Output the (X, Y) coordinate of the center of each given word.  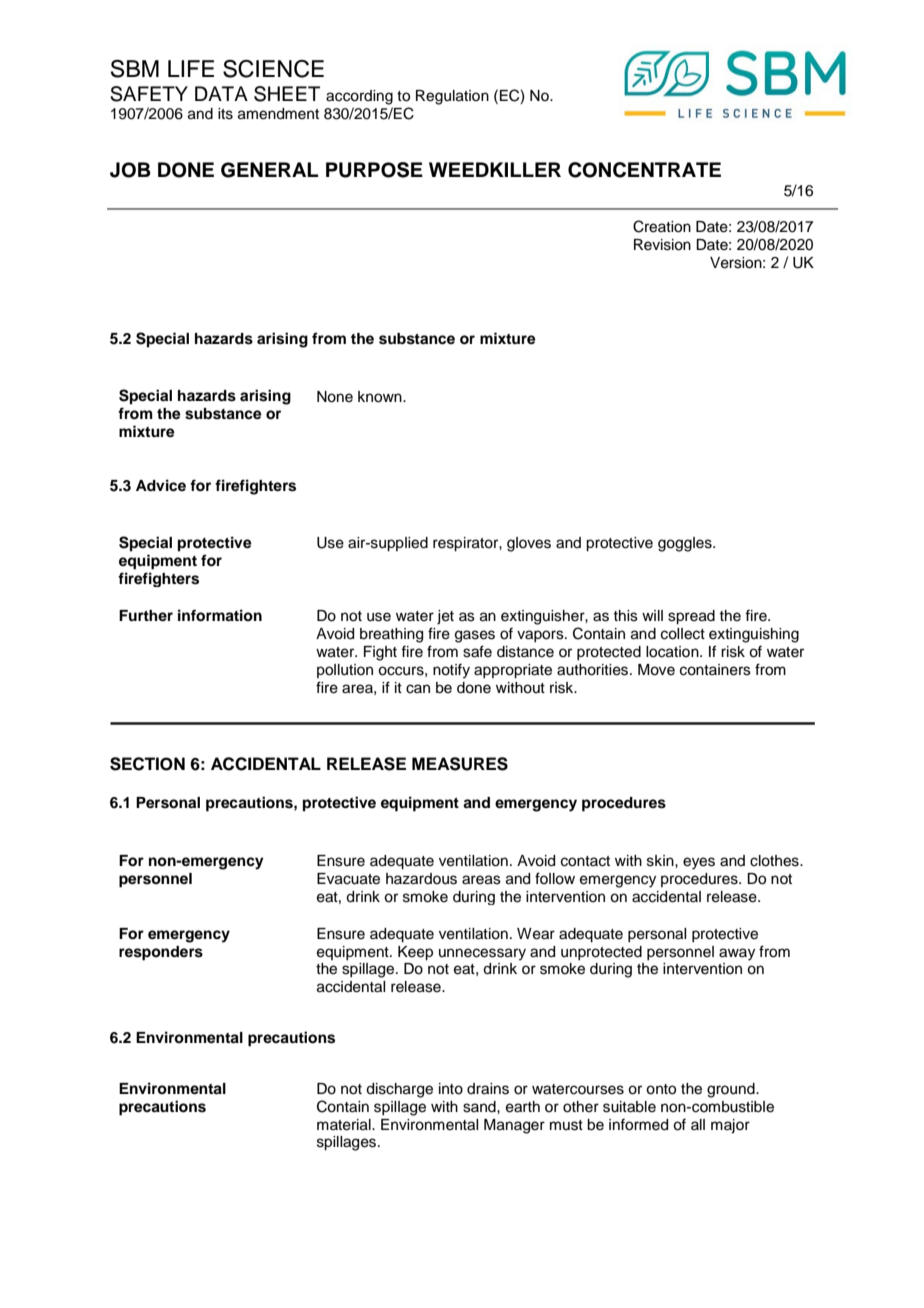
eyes (699, 863)
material (345, 1125)
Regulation (452, 97)
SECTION (147, 764)
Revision (662, 245)
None (335, 397)
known (381, 397)
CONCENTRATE (644, 170)
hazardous (421, 879)
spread (691, 617)
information (220, 615)
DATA (221, 93)
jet (445, 617)
